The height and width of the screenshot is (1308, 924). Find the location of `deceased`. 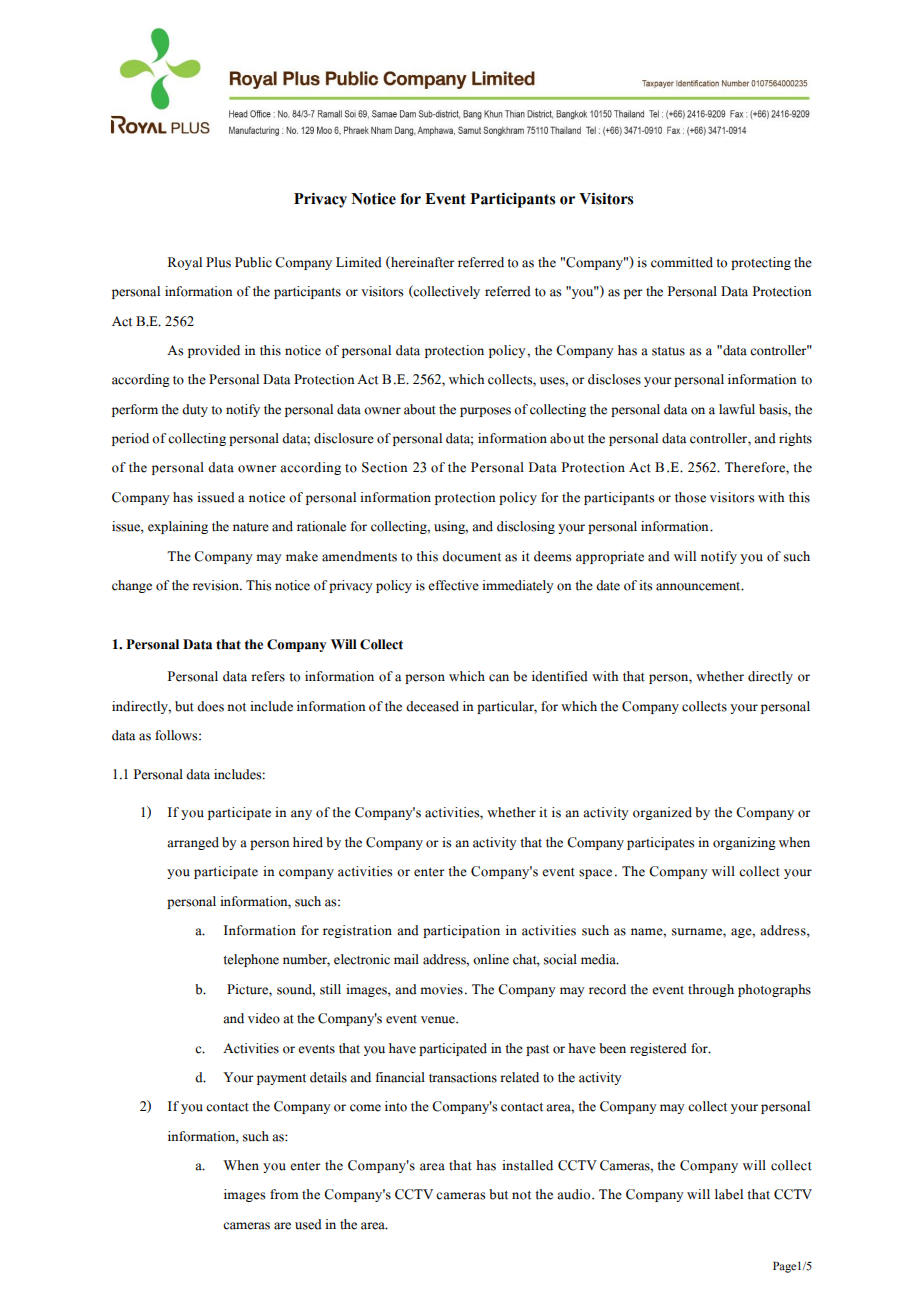

deceased is located at coordinates (432, 706).
